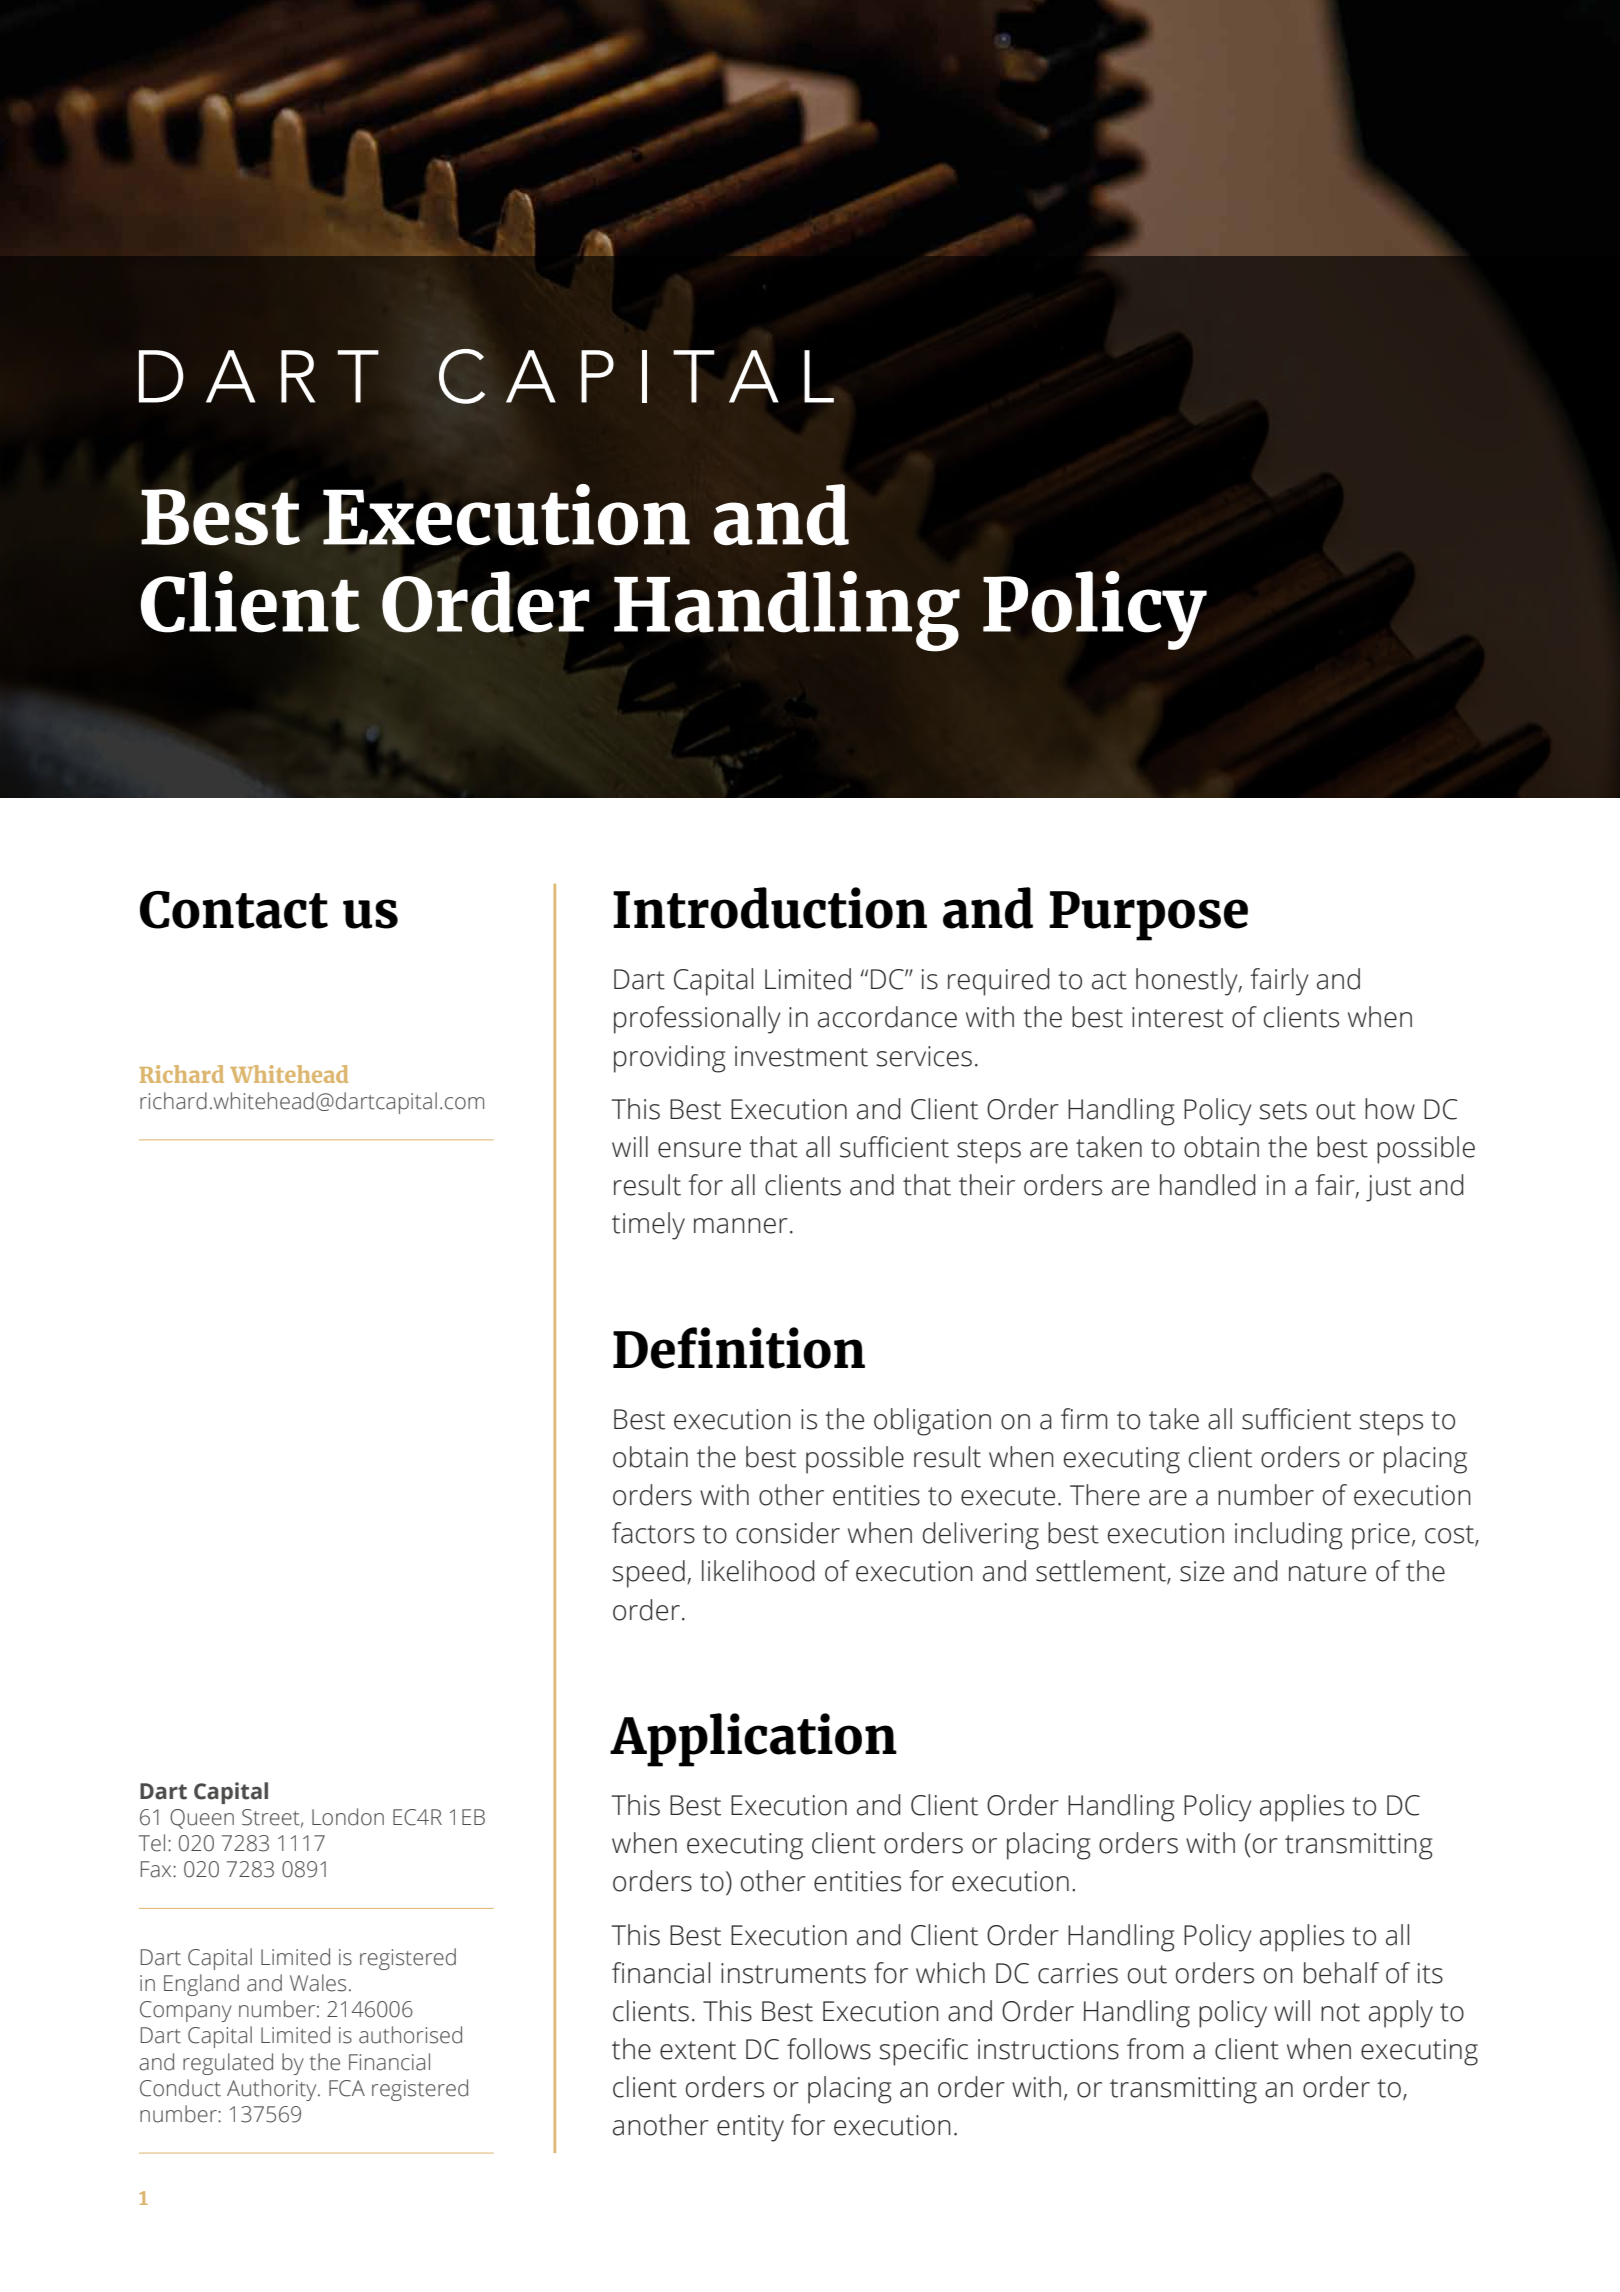 This screenshot has height=2292, width=1620. I want to click on Definition, so click(739, 1348).
